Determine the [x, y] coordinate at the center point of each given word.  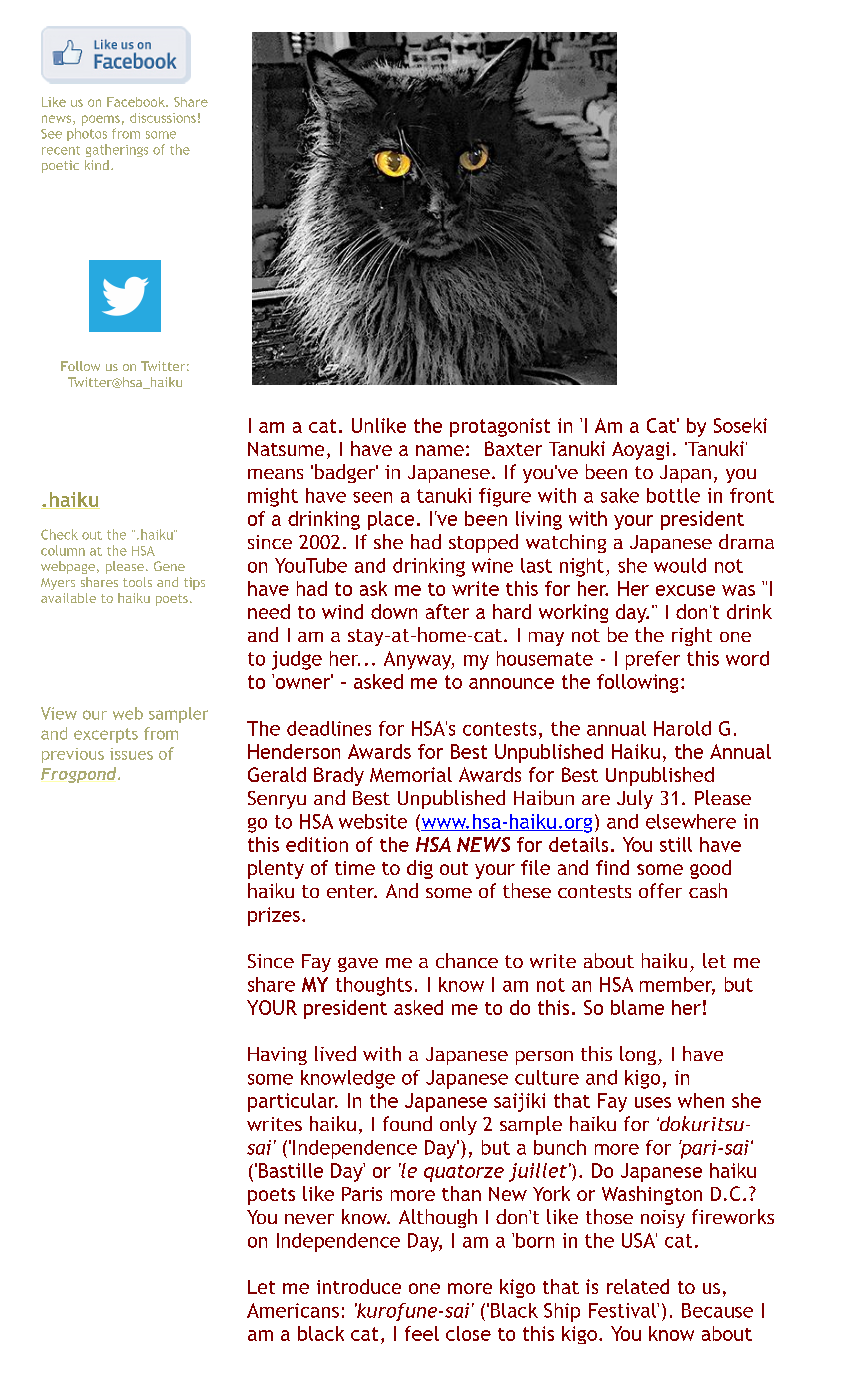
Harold [682, 728]
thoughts [374, 986]
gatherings [117, 150]
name [440, 450]
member [677, 985]
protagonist [500, 427]
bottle [673, 495]
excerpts [106, 735]
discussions [163, 118]
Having [277, 1056]
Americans [293, 1310]
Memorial [411, 774]
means [275, 474]
